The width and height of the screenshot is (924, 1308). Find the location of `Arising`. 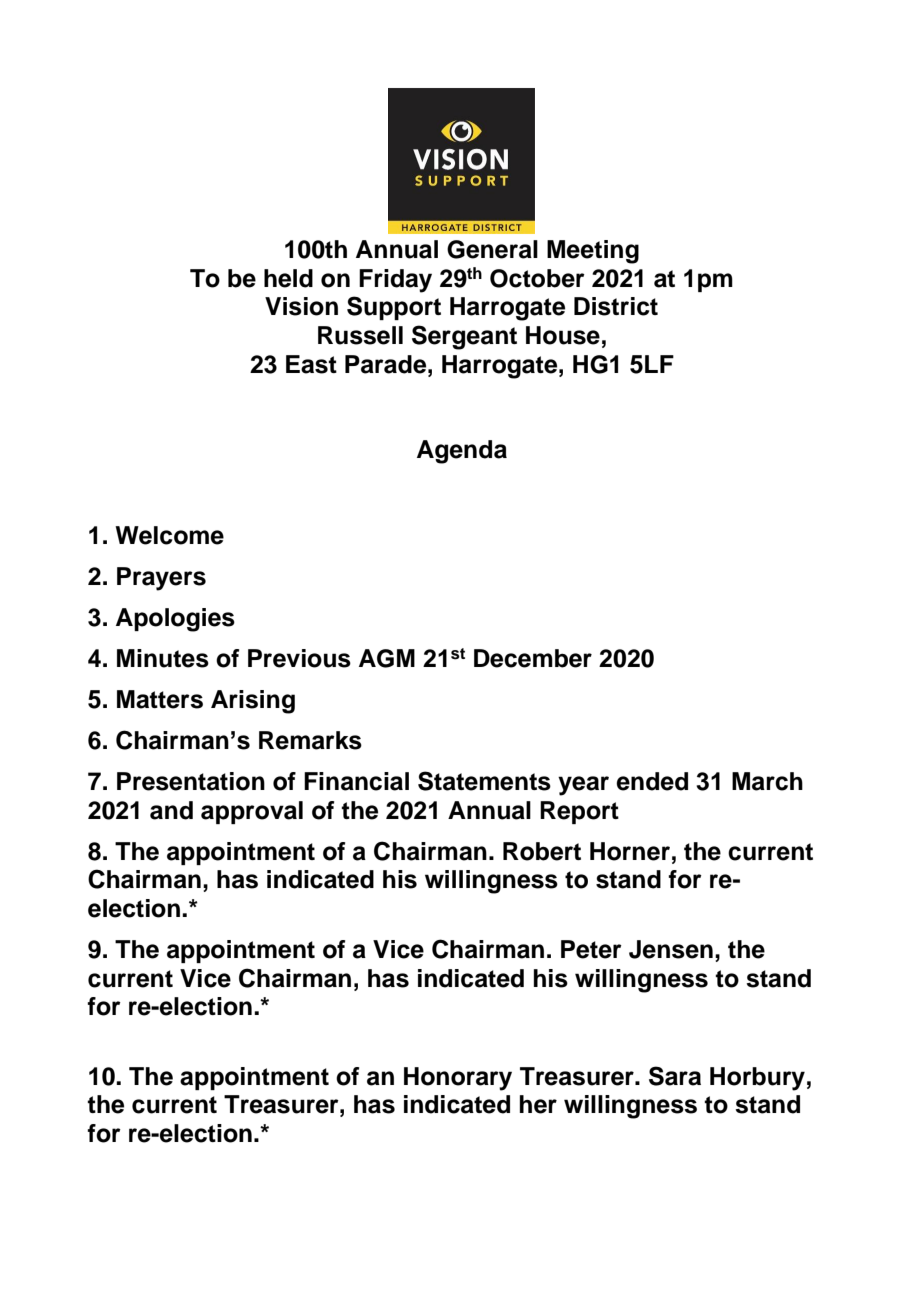

Arising is located at coordinates (253, 702).
